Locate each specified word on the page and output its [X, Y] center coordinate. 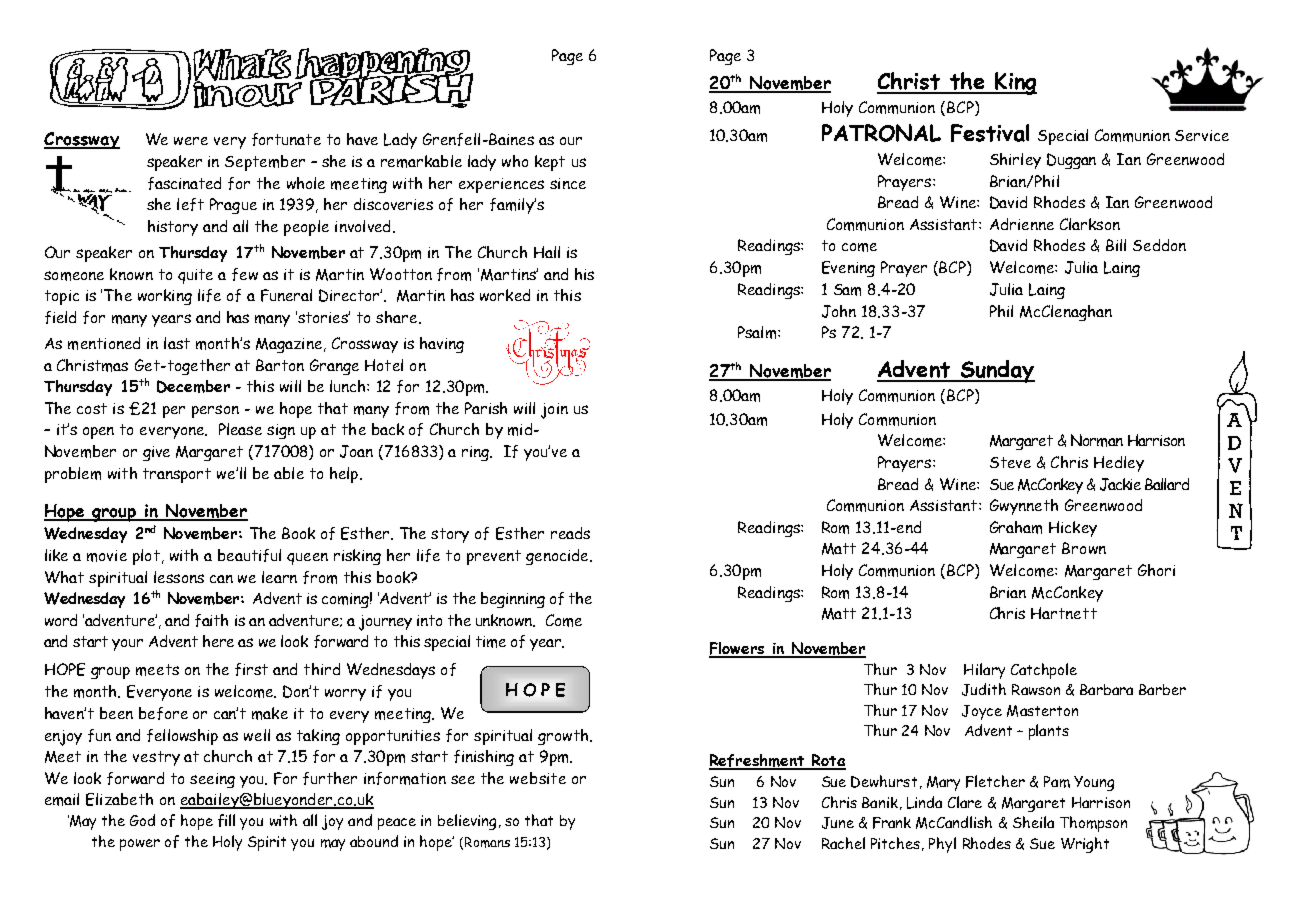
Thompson [1093, 824]
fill [226, 820]
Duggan [1071, 161]
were [191, 141]
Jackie [1120, 484]
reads [570, 533]
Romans [487, 842]
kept [550, 163]
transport [177, 475]
